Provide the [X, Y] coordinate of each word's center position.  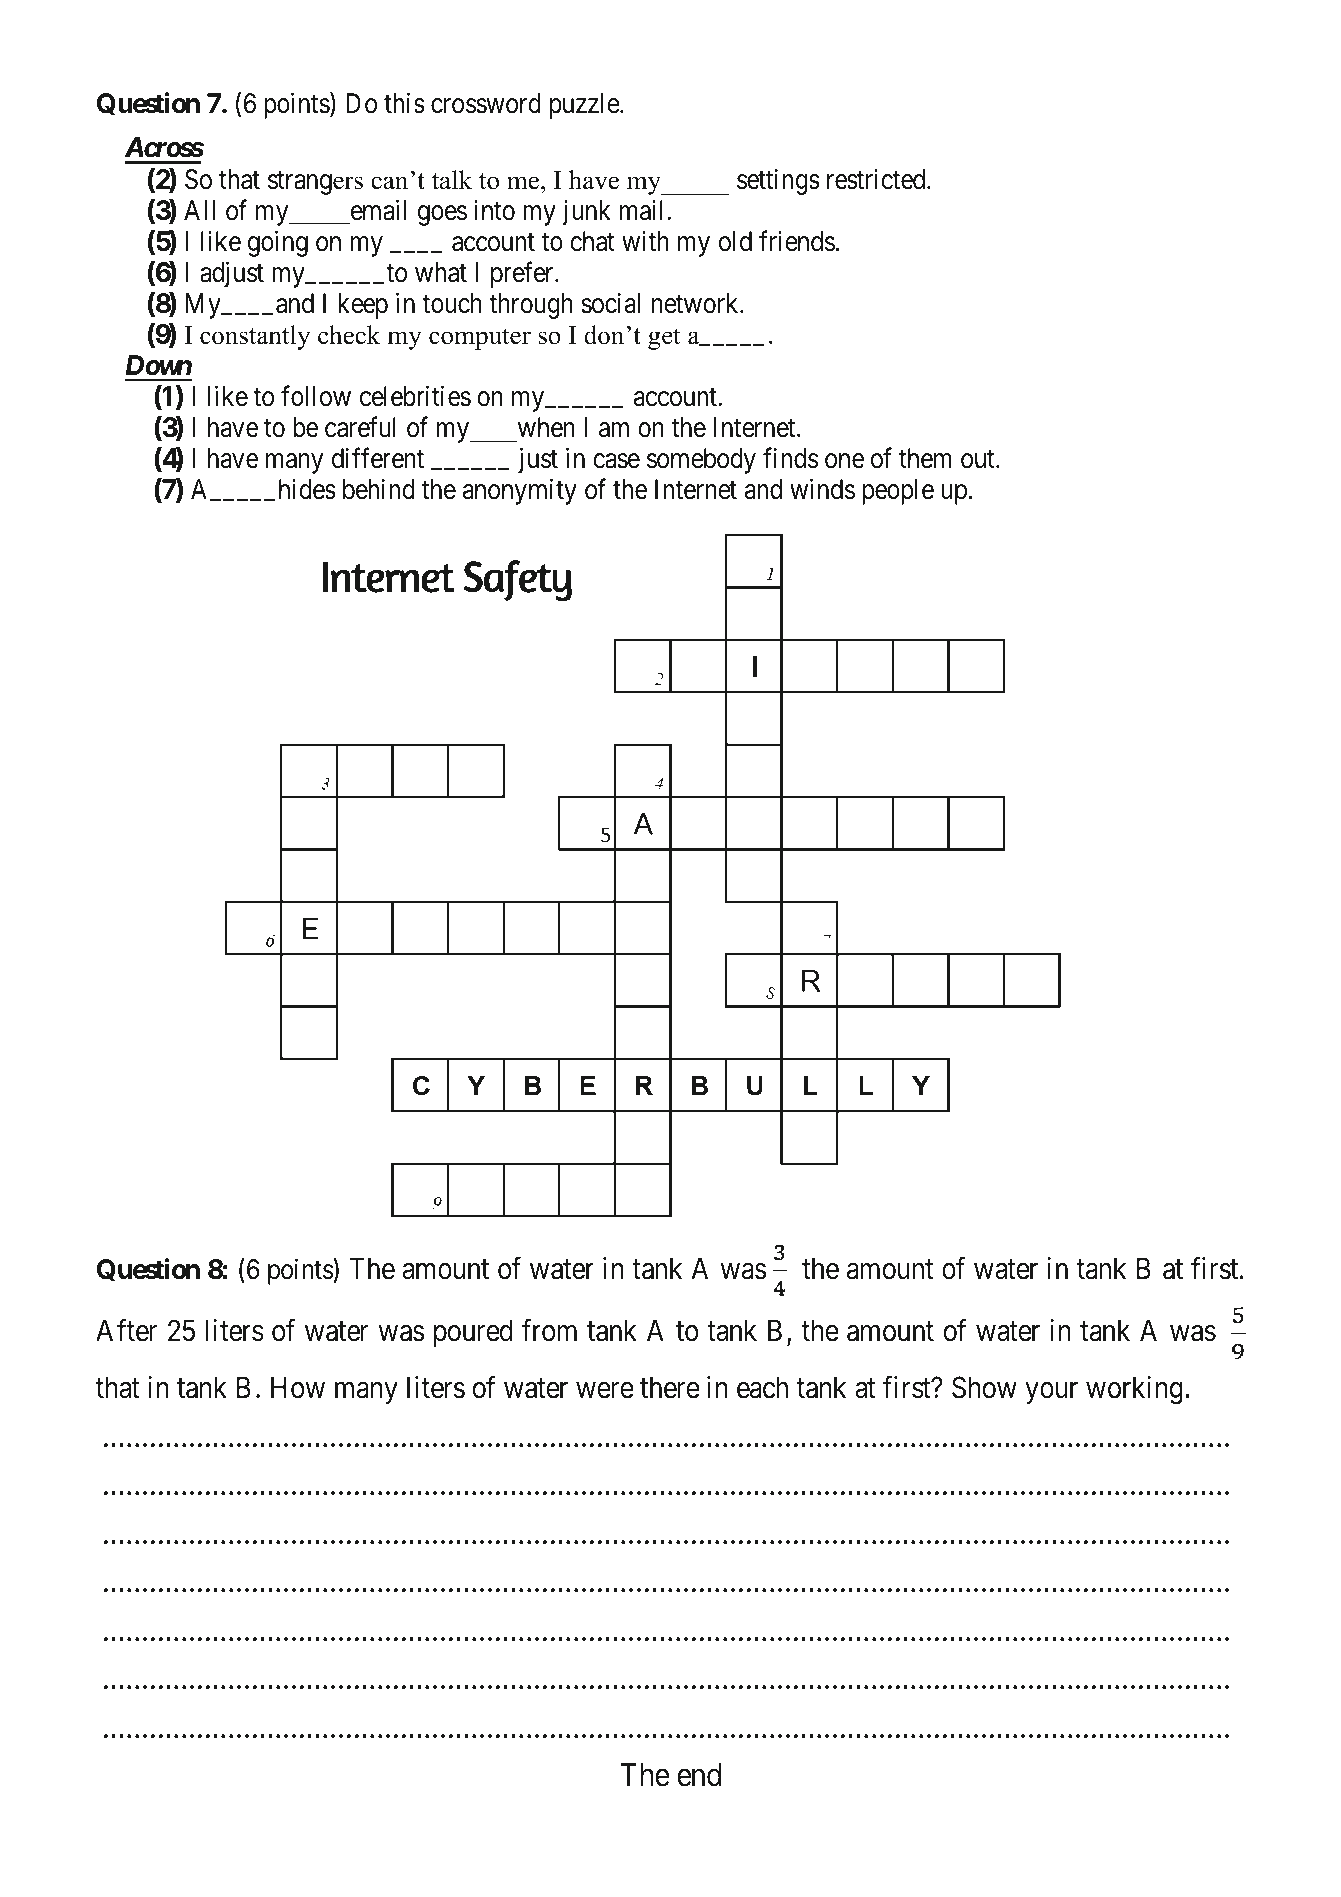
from [549, 1330]
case [616, 461]
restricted [877, 179]
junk [586, 213]
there [670, 1388]
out [979, 460]
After [126, 1330]
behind [379, 489]
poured [473, 1333]
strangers [315, 183]
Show [984, 1388]
